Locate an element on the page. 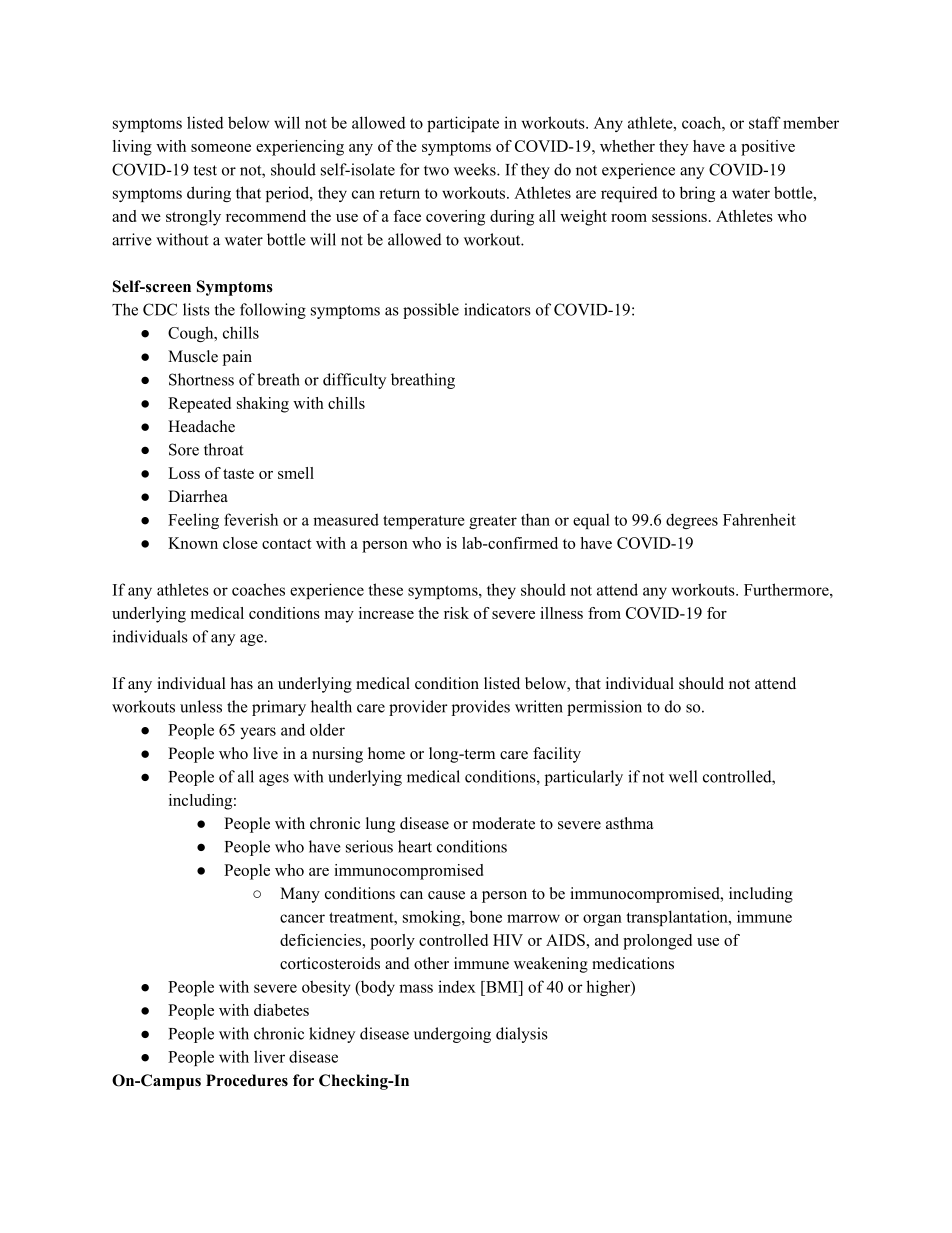  medications is located at coordinates (633, 963).
